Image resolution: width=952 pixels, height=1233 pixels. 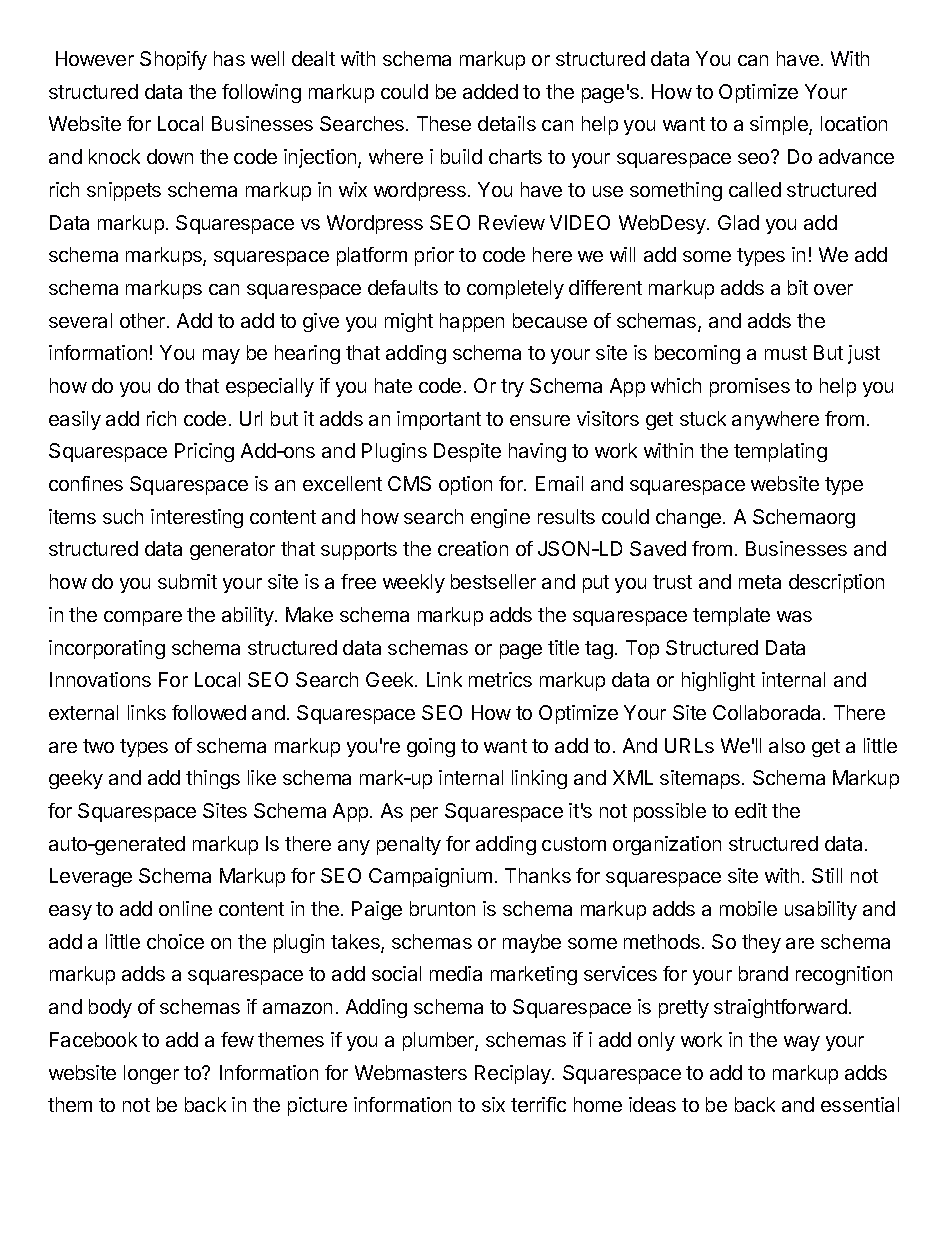 What do you see at coordinates (185, 908) in the image?
I see `online` at bounding box center [185, 908].
